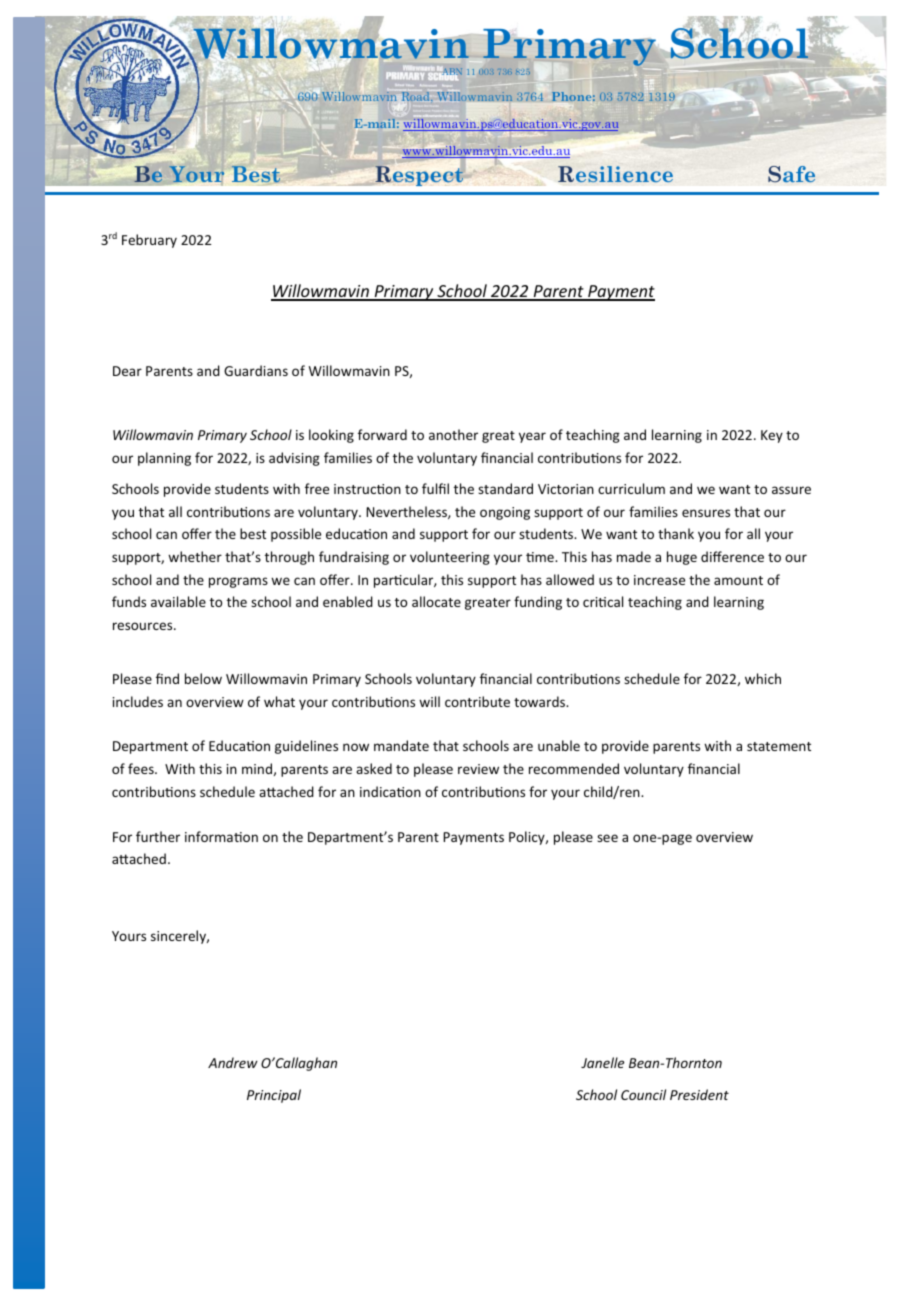 The height and width of the image is (1308, 924). I want to click on Teacher, so click(479, 130).
